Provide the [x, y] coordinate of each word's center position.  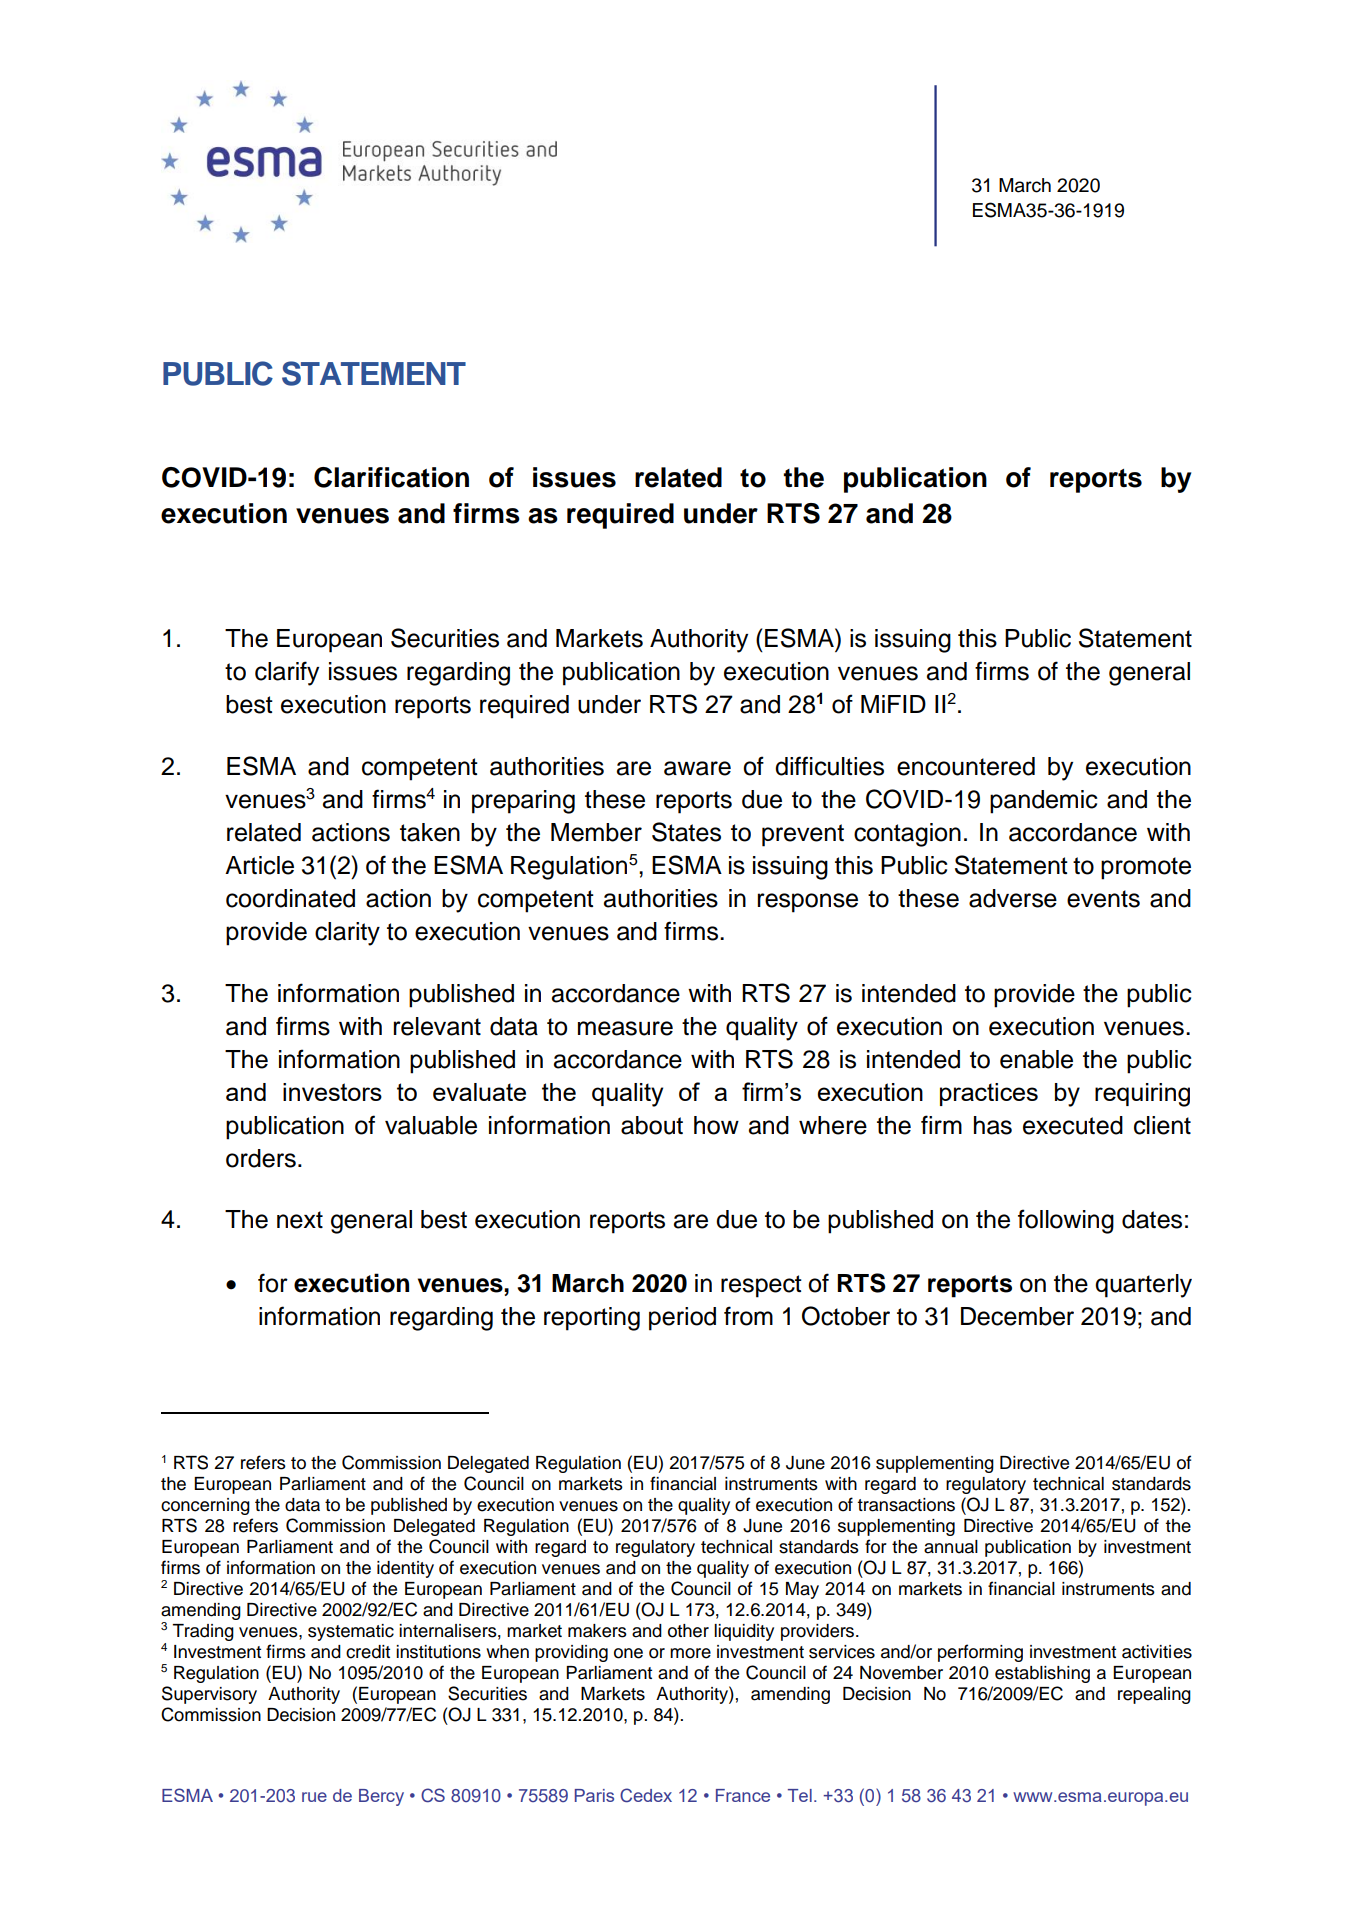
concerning [205, 1506]
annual [951, 1547]
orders [261, 1158]
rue [314, 1797]
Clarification [391, 477]
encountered [966, 766]
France [743, 1795]
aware [697, 768]
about [652, 1125]
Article [259, 865]
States [686, 832]
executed [1073, 1125]
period [682, 1319]
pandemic [1043, 802]
